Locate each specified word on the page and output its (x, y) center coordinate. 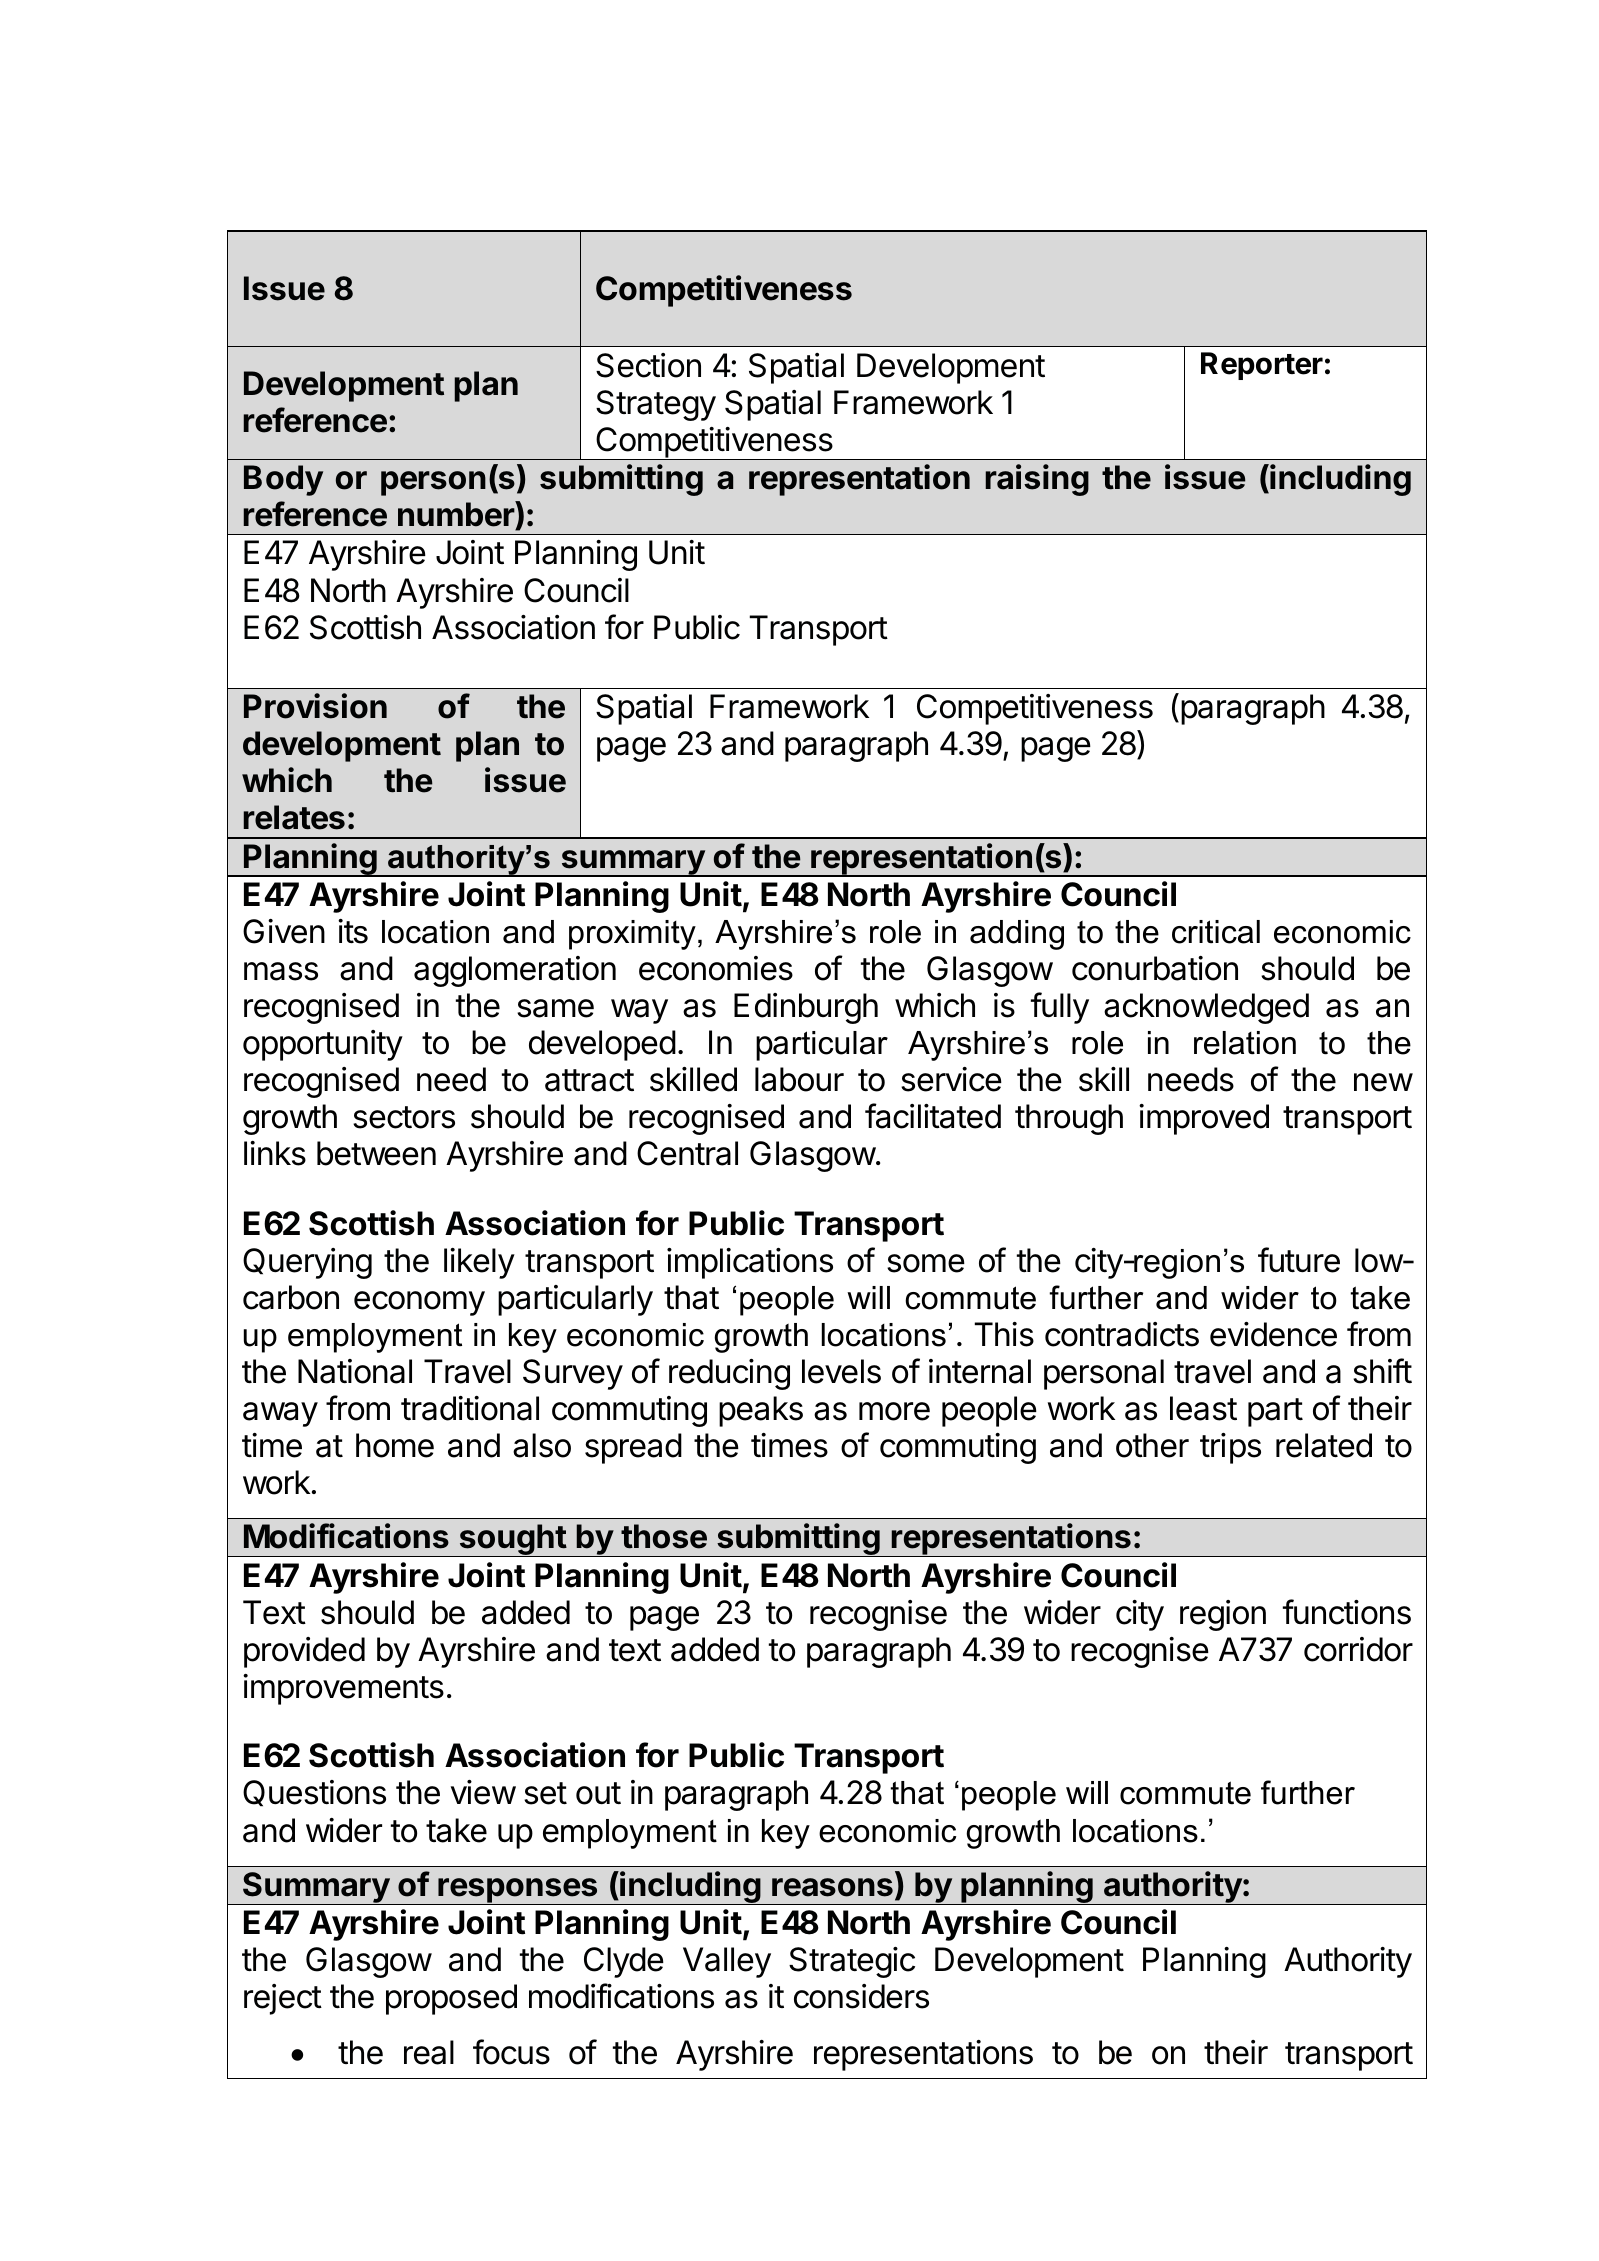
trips (1230, 1448)
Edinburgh (806, 1008)
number (457, 515)
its (353, 931)
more (894, 1411)
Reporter (1262, 366)
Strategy (656, 405)
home (395, 1445)
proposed (451, 1999)
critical (1216, 932)
